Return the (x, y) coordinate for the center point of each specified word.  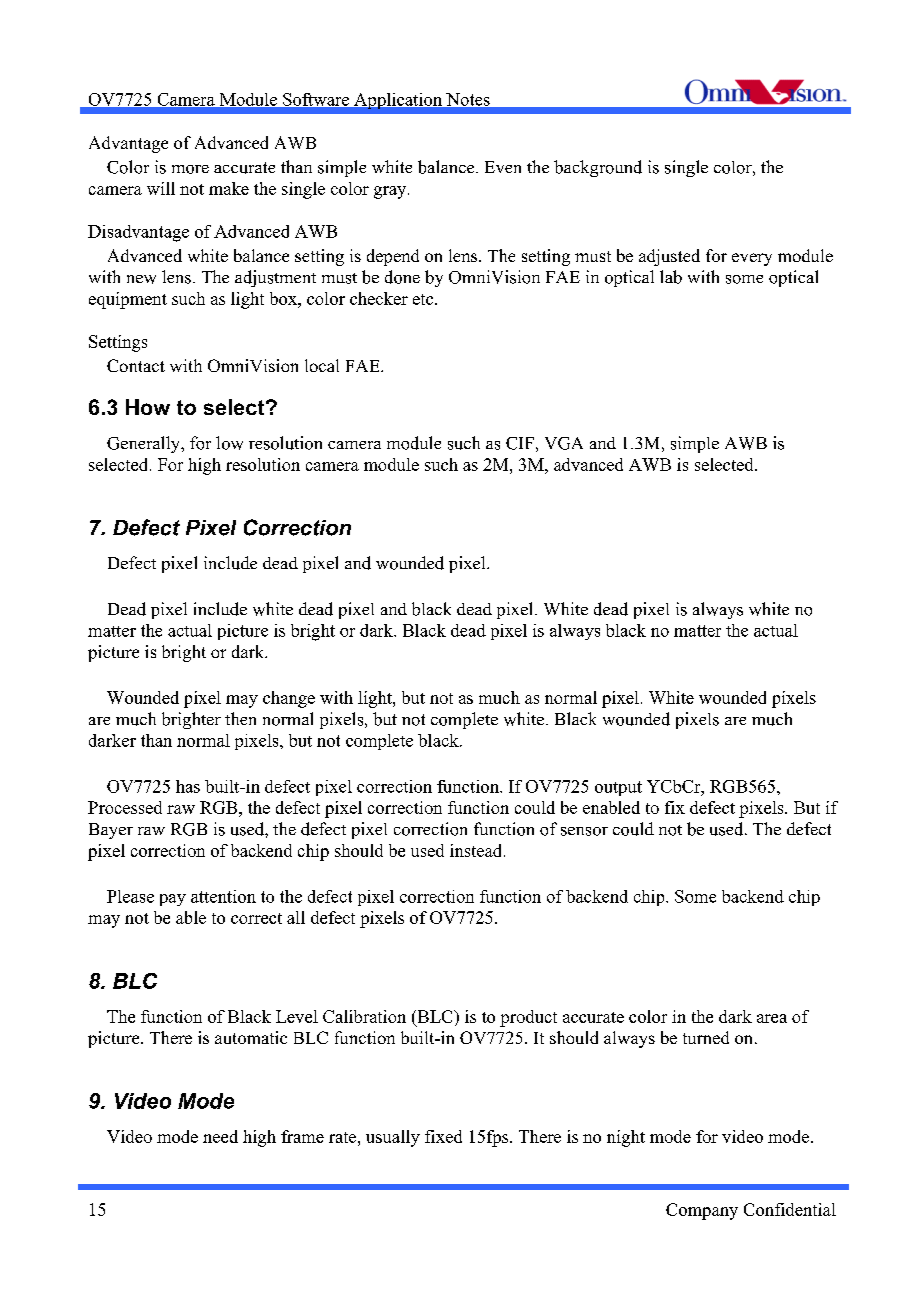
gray (391, 192)
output (618, 788)
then (240, 718)
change (289, 699)
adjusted (669, 257)
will (161, 188)
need (220, 1136)
